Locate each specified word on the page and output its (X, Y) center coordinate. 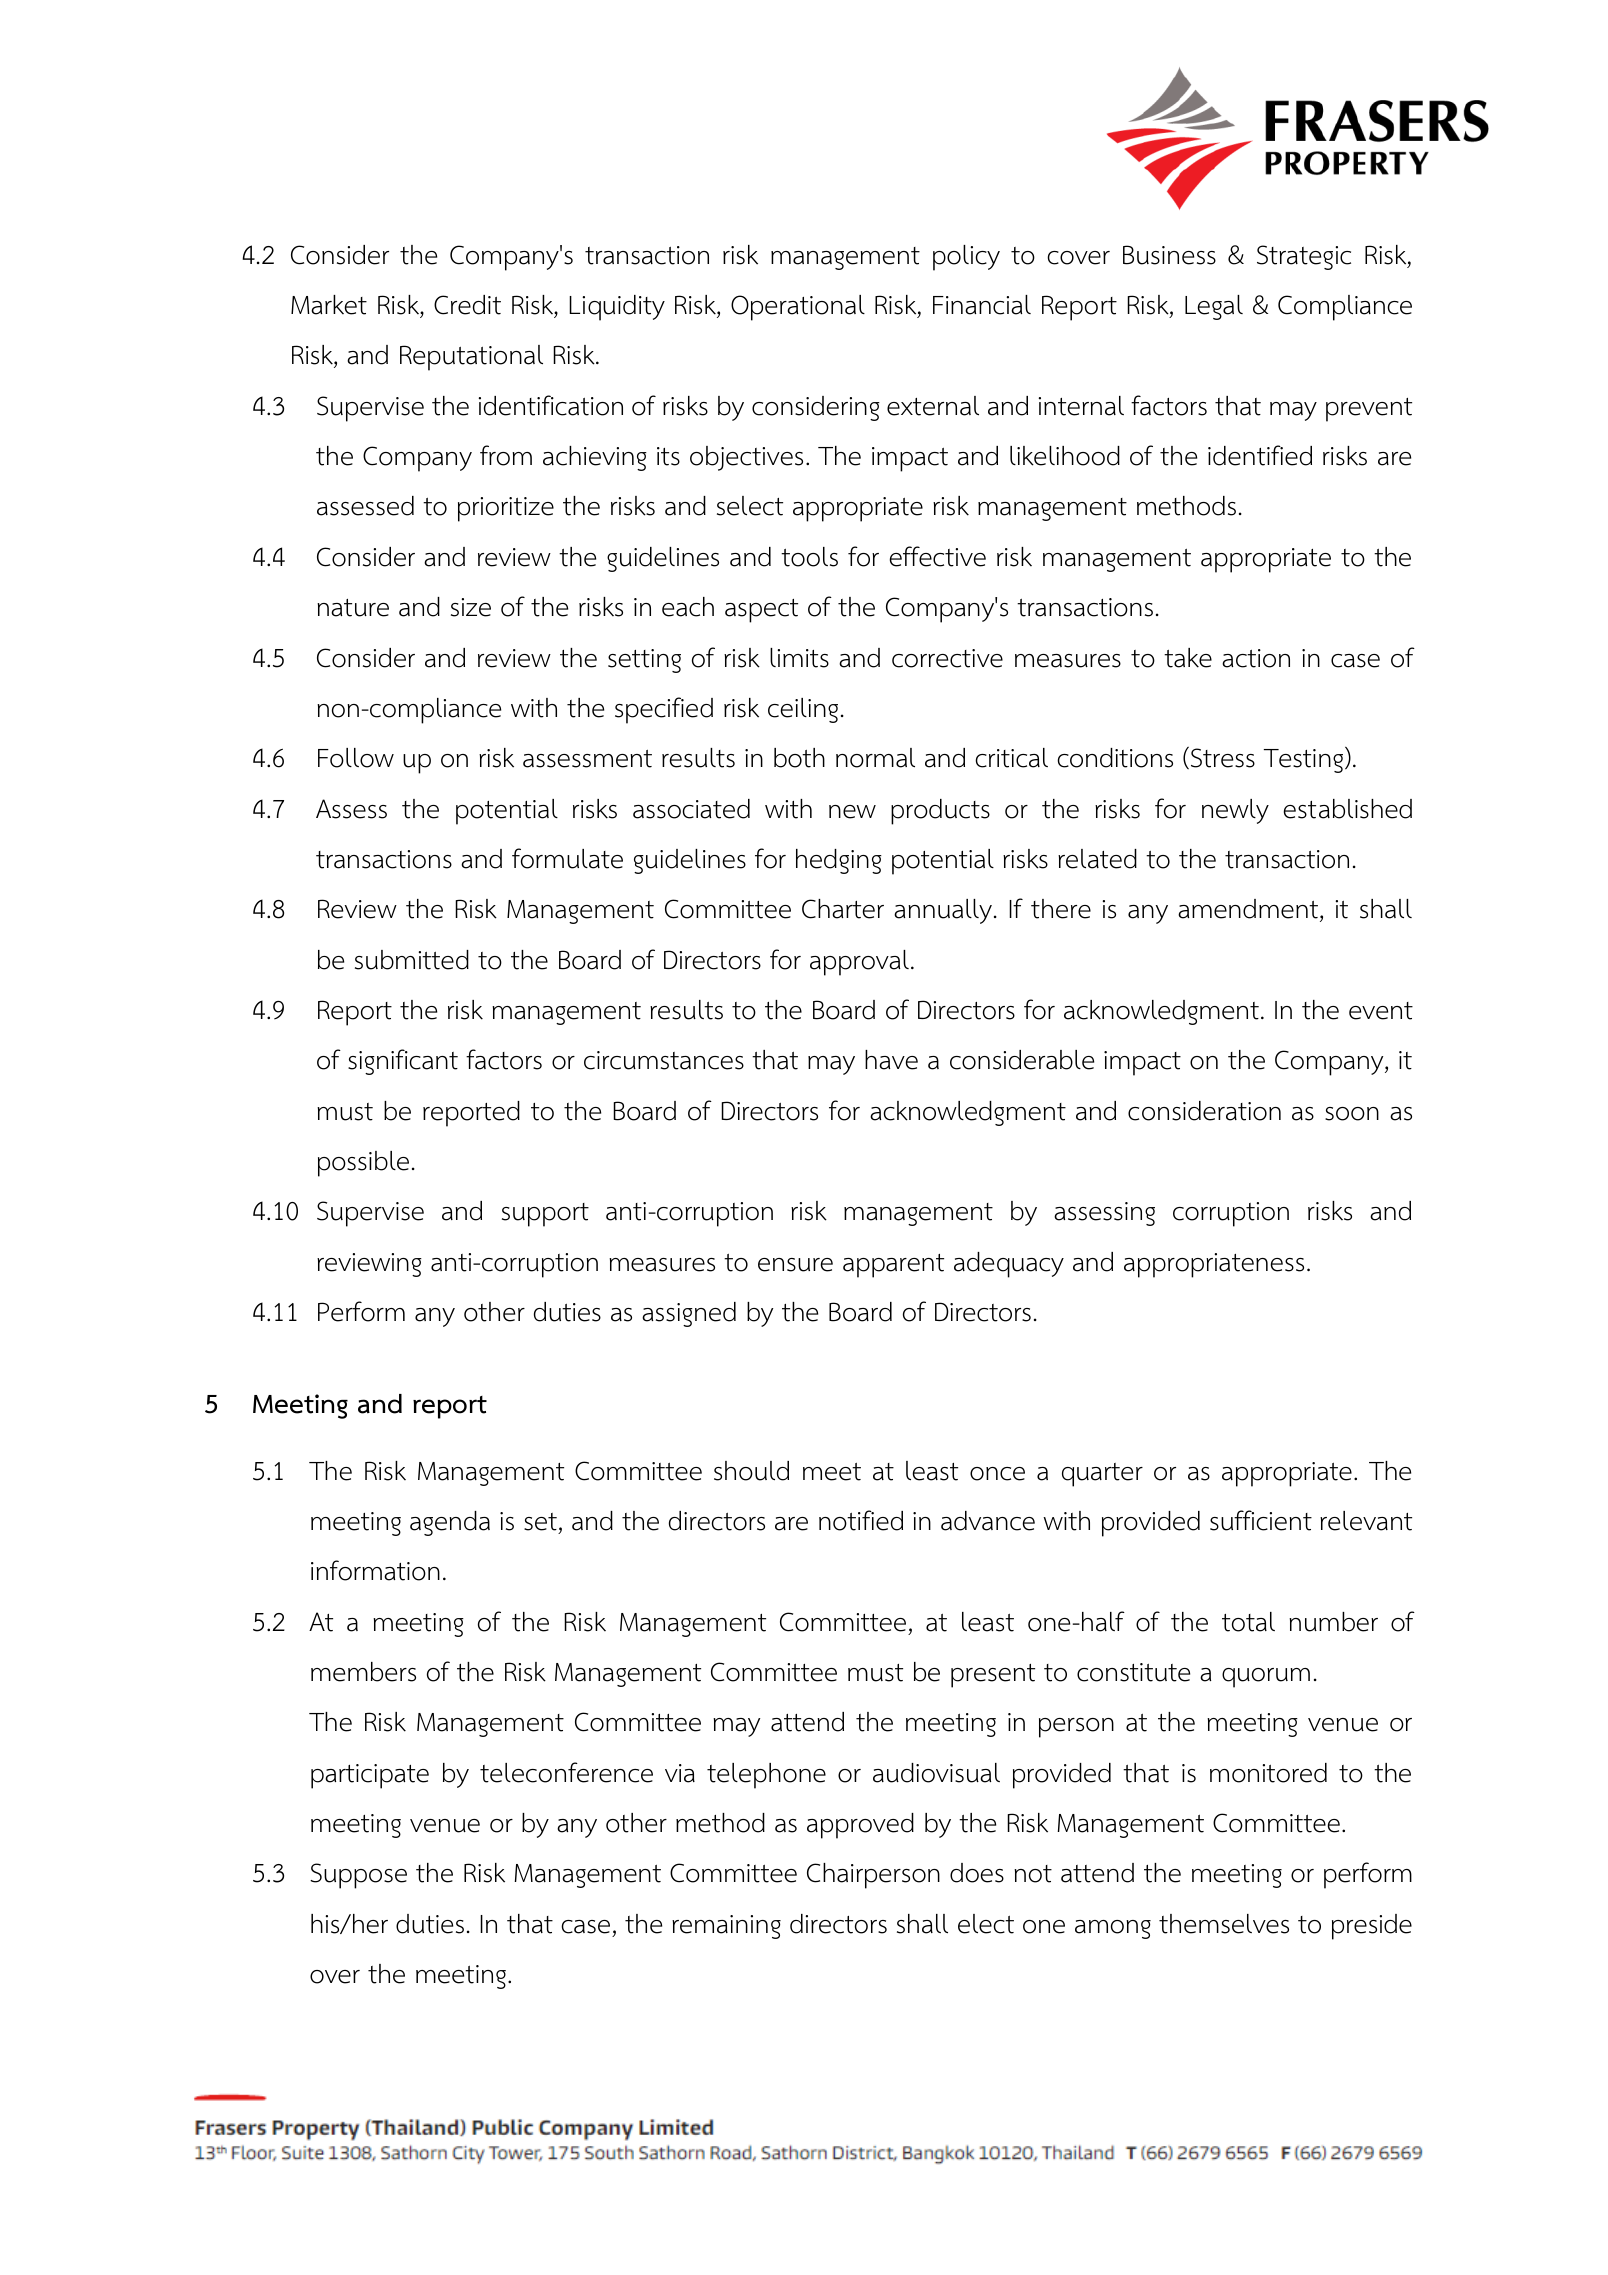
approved (860, 1826)
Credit (467, 305)
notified (861, 1520)
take (1188, 658)
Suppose (358, 1876)
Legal (1214, 307)
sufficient (1261, 1520)
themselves (1224, 1924)
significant (403, 1062)
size (471, 607)
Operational (798, 308)
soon (1352, 1114)
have (891, 1060)
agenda (450, 1523)
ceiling (803, 710)
